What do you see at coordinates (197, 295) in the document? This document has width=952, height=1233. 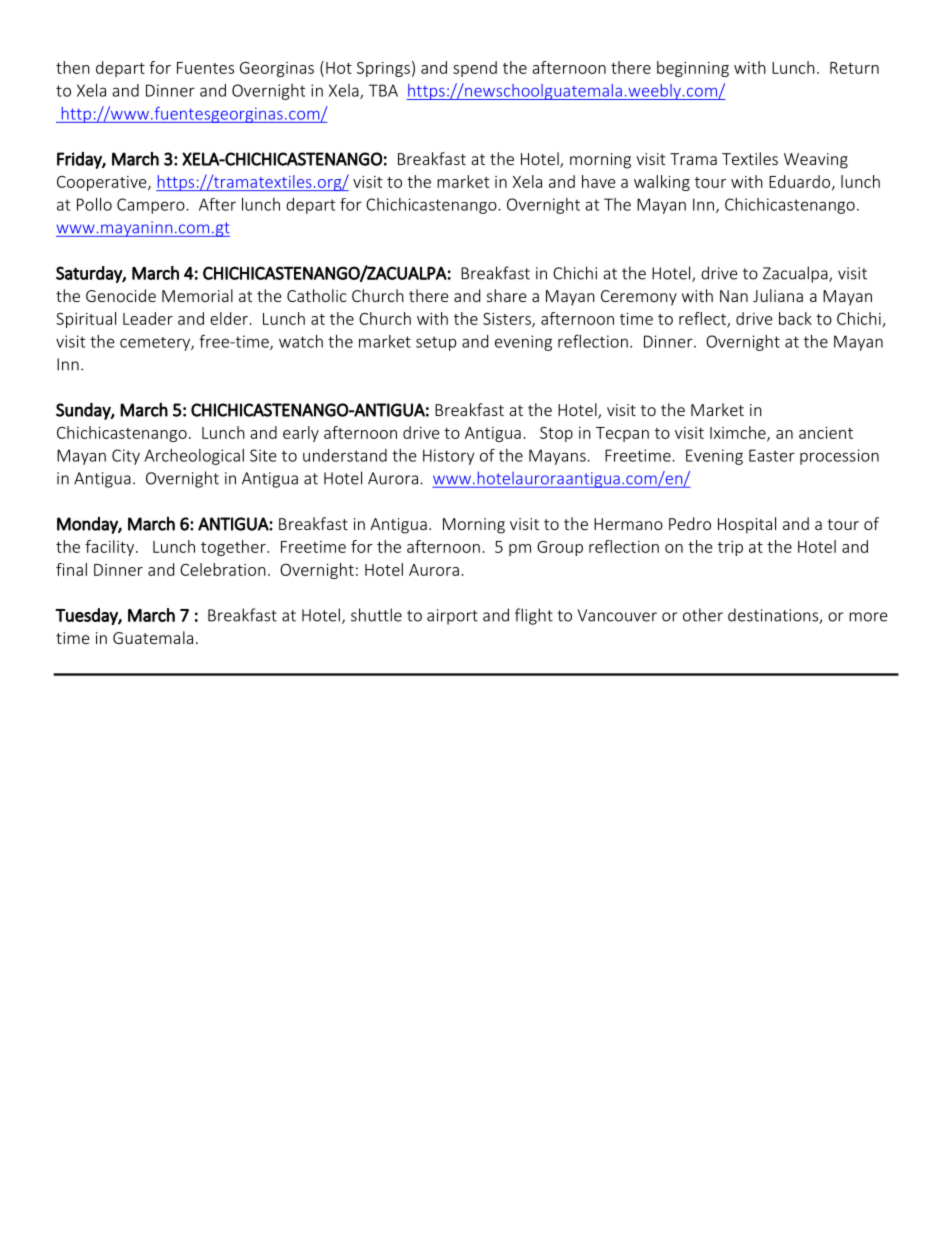 I see `Memorial` at bounding box center [197, 295].
